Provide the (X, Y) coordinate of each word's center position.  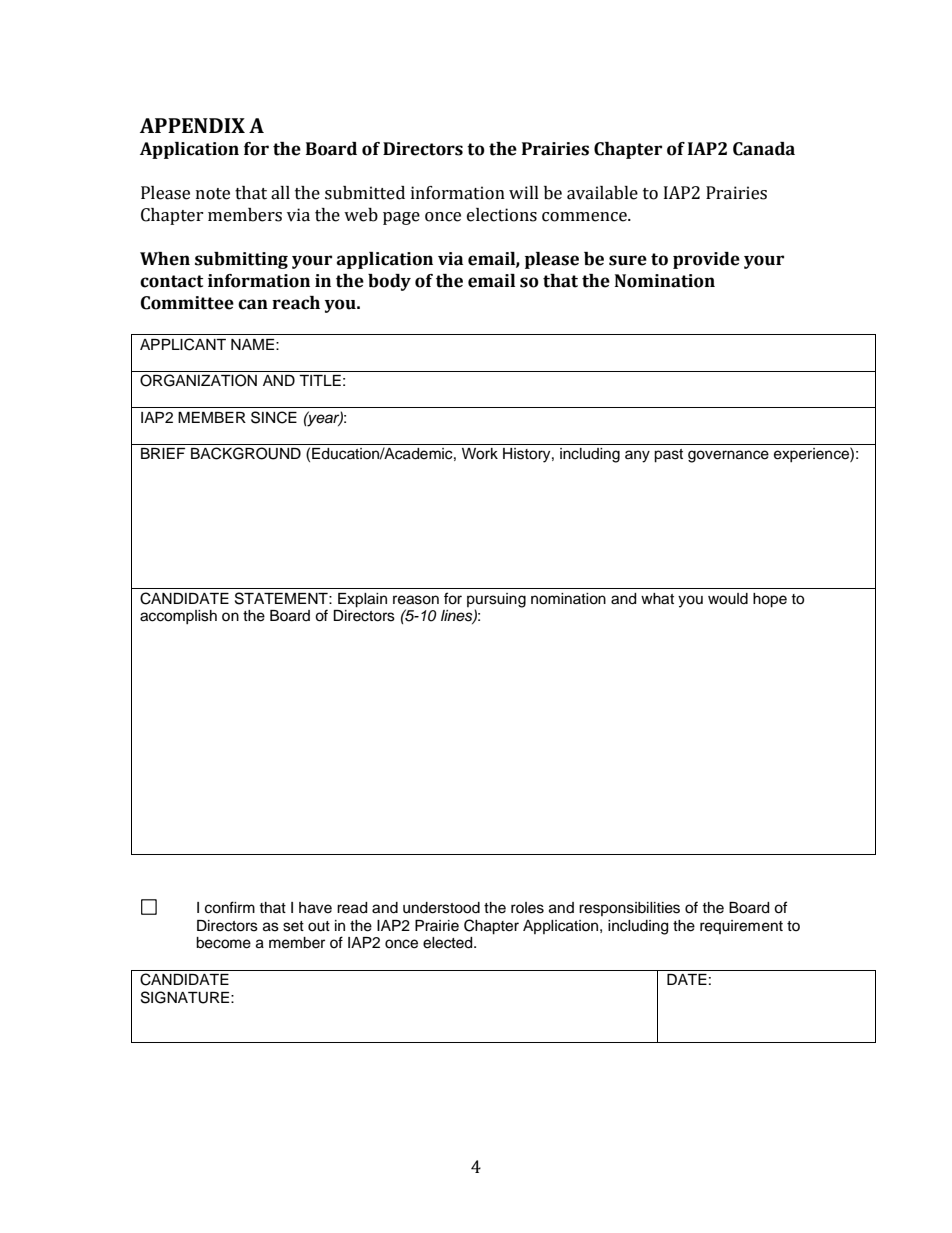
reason (416, 600)
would (728, 599)
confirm (230, 907)
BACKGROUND (246, 453)
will (524, 192)
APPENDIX (192, 125)
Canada (764, 149)
